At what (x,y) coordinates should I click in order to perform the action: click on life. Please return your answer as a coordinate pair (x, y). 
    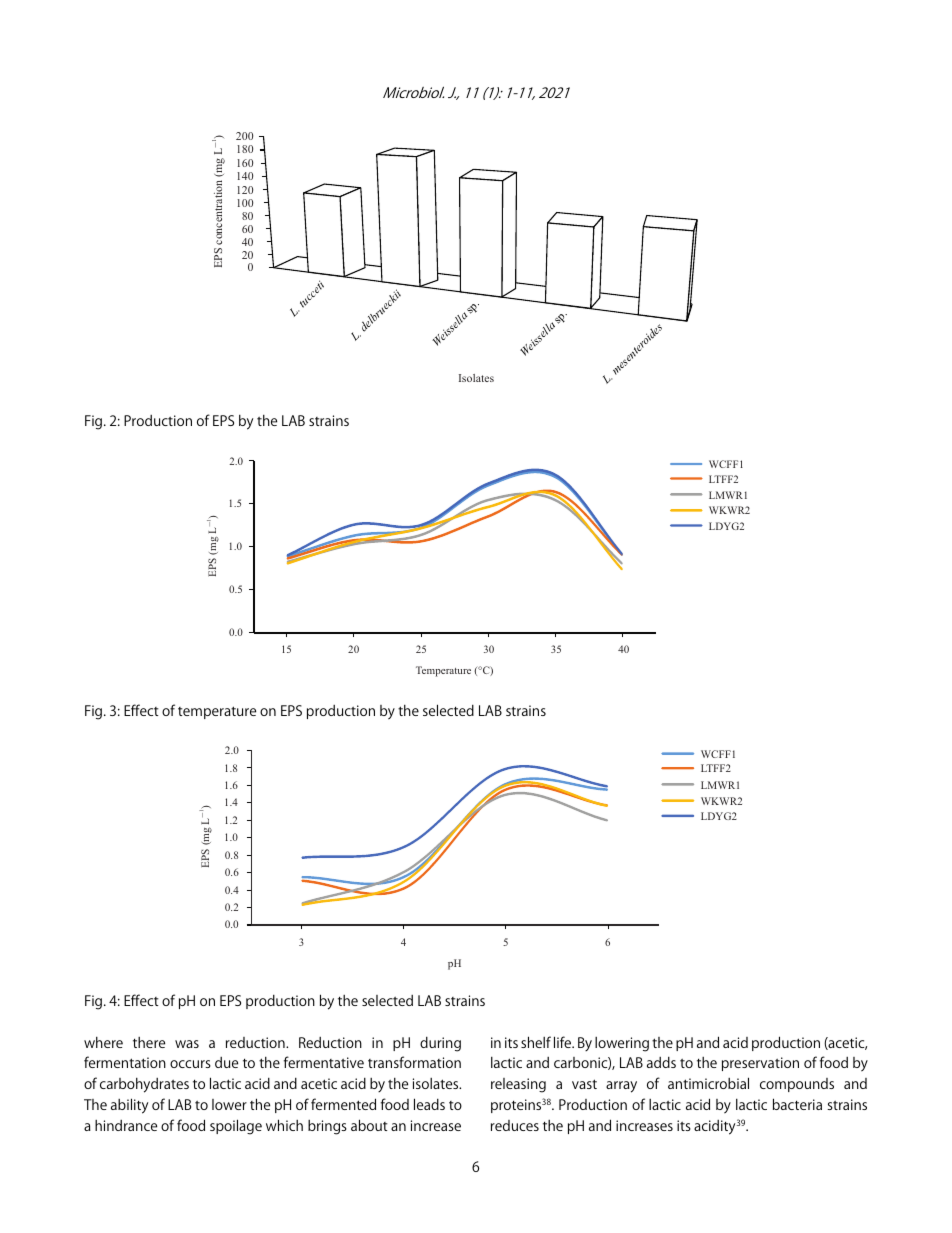
    Looking at the image, I should click on (564, 1042).
